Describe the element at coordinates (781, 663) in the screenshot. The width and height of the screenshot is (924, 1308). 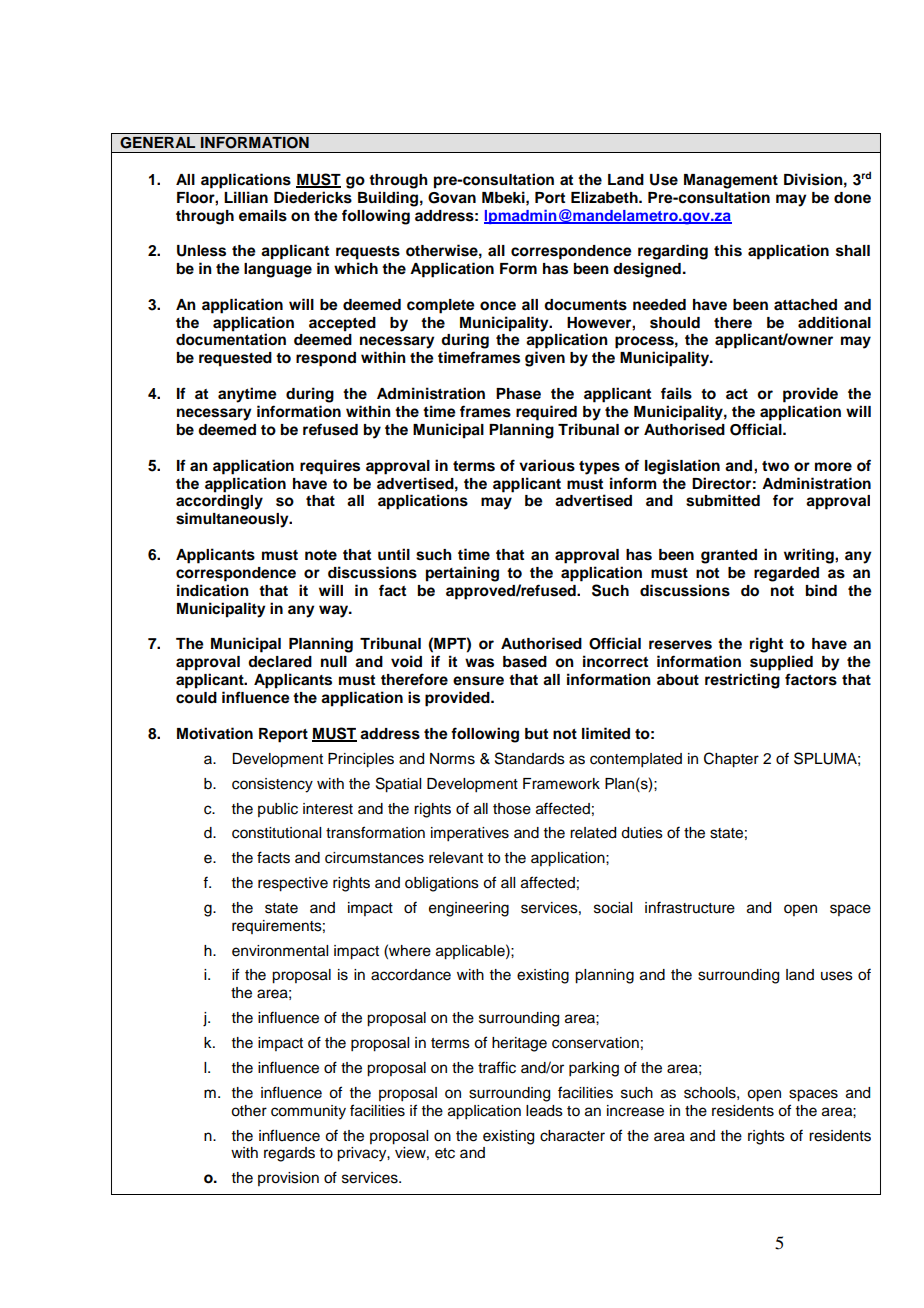
I see `supplied` at that location.
